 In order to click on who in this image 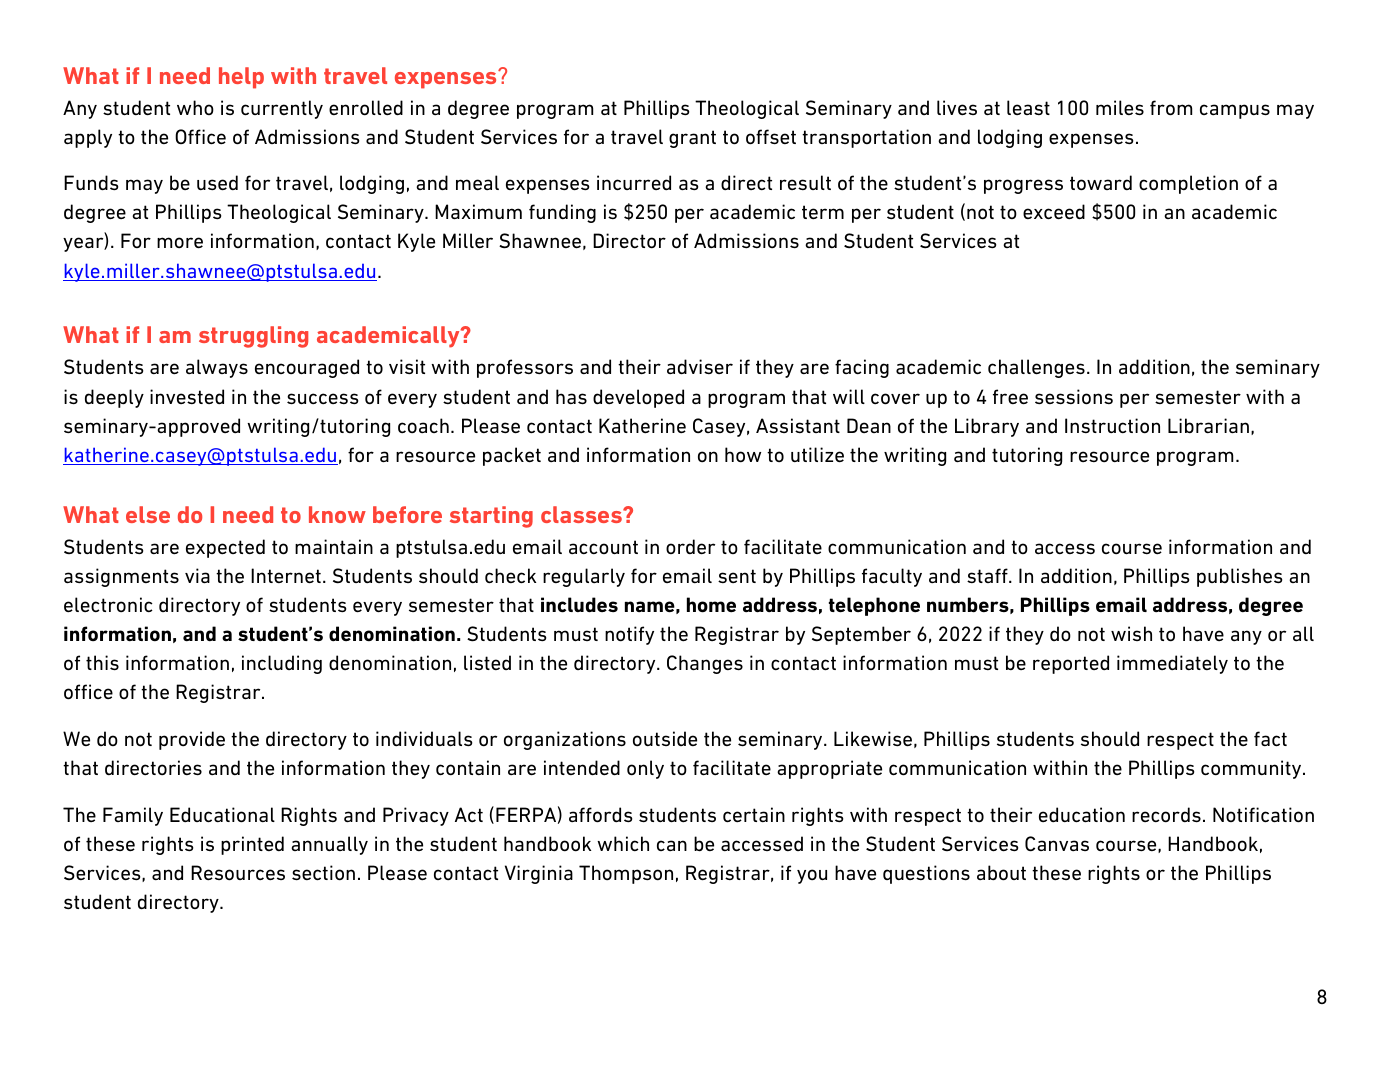, I will do `click(195, 107)`.
